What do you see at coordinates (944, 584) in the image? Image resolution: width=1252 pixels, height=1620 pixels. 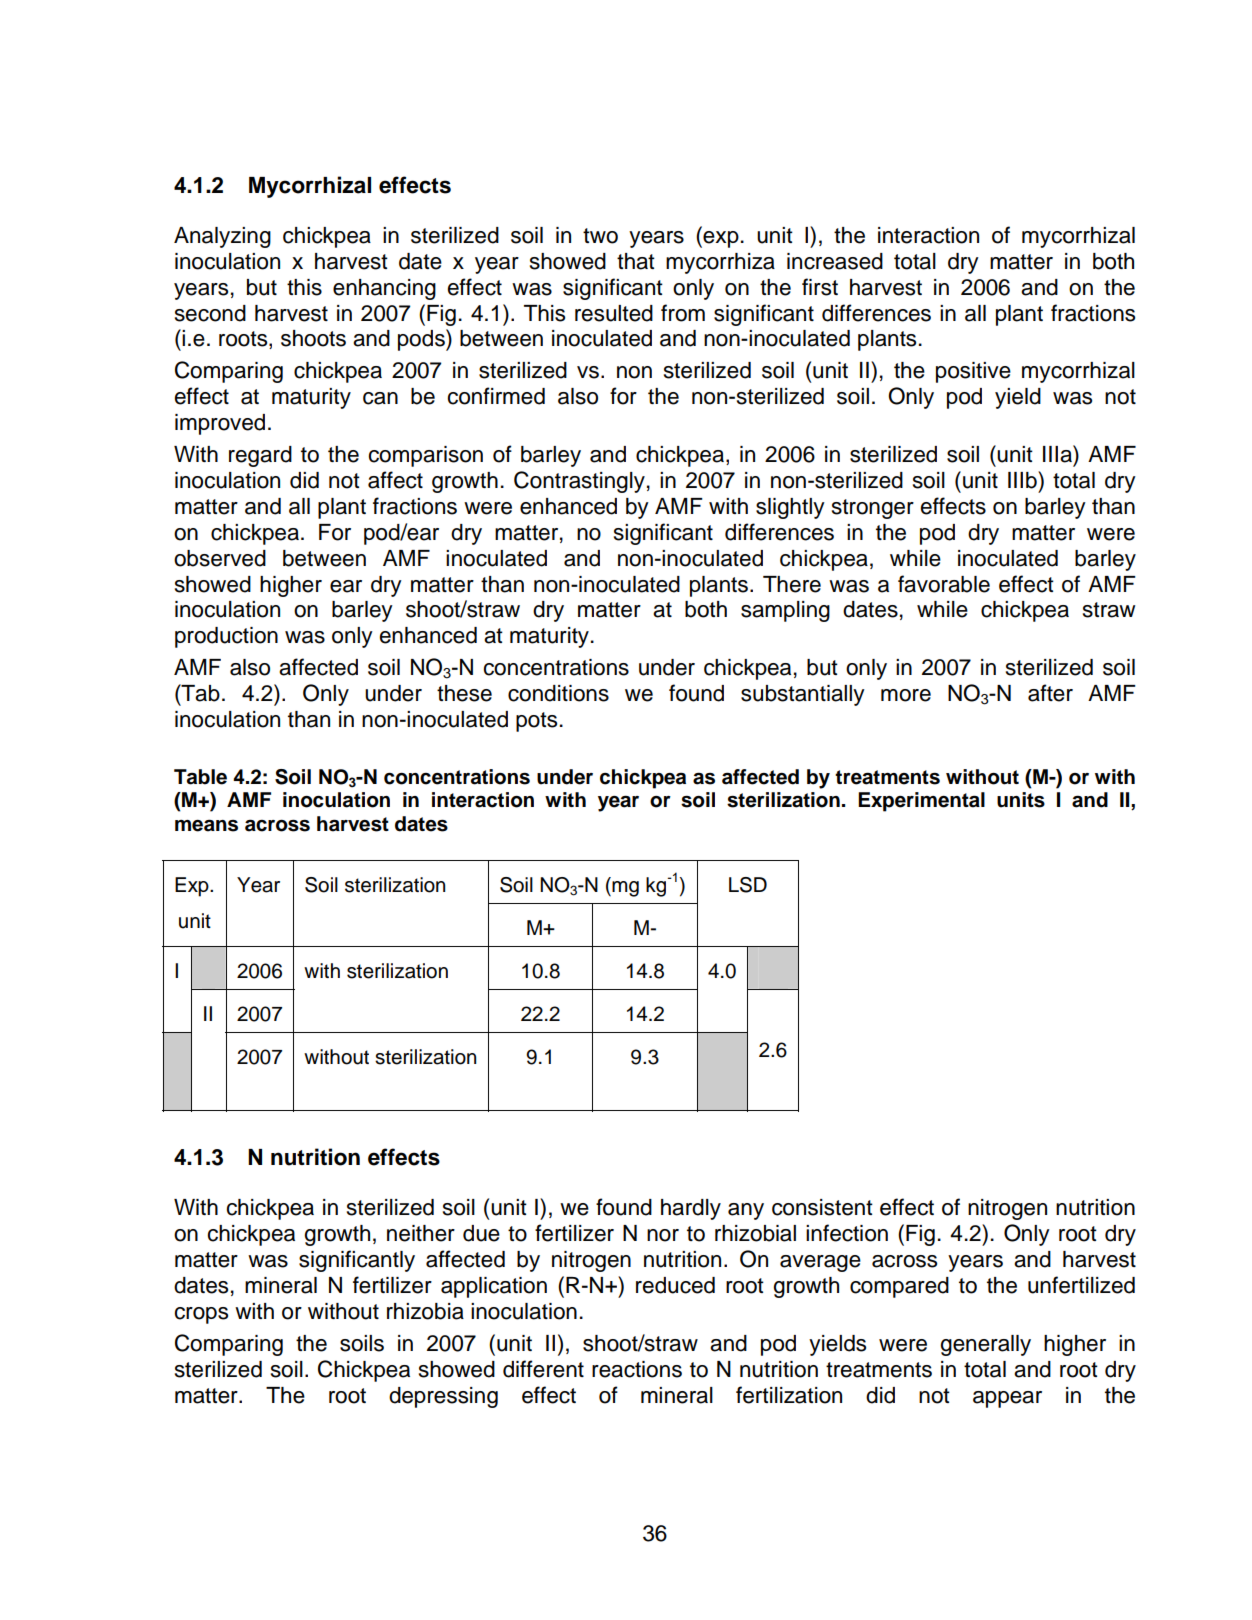 I see `favorable` at bounding box center [944, 584].
